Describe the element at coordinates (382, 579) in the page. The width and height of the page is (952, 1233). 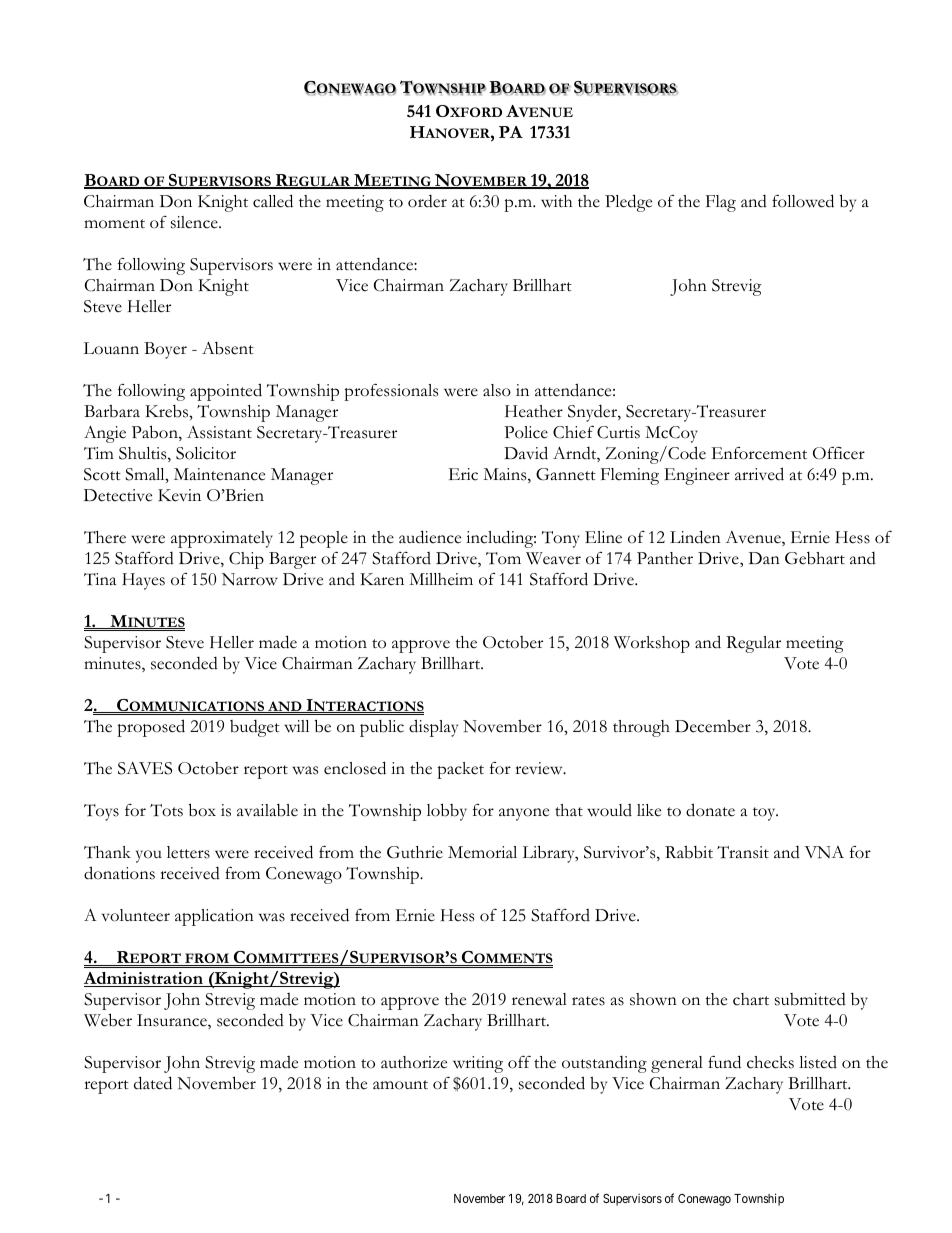
I see `Karen` at that location.
